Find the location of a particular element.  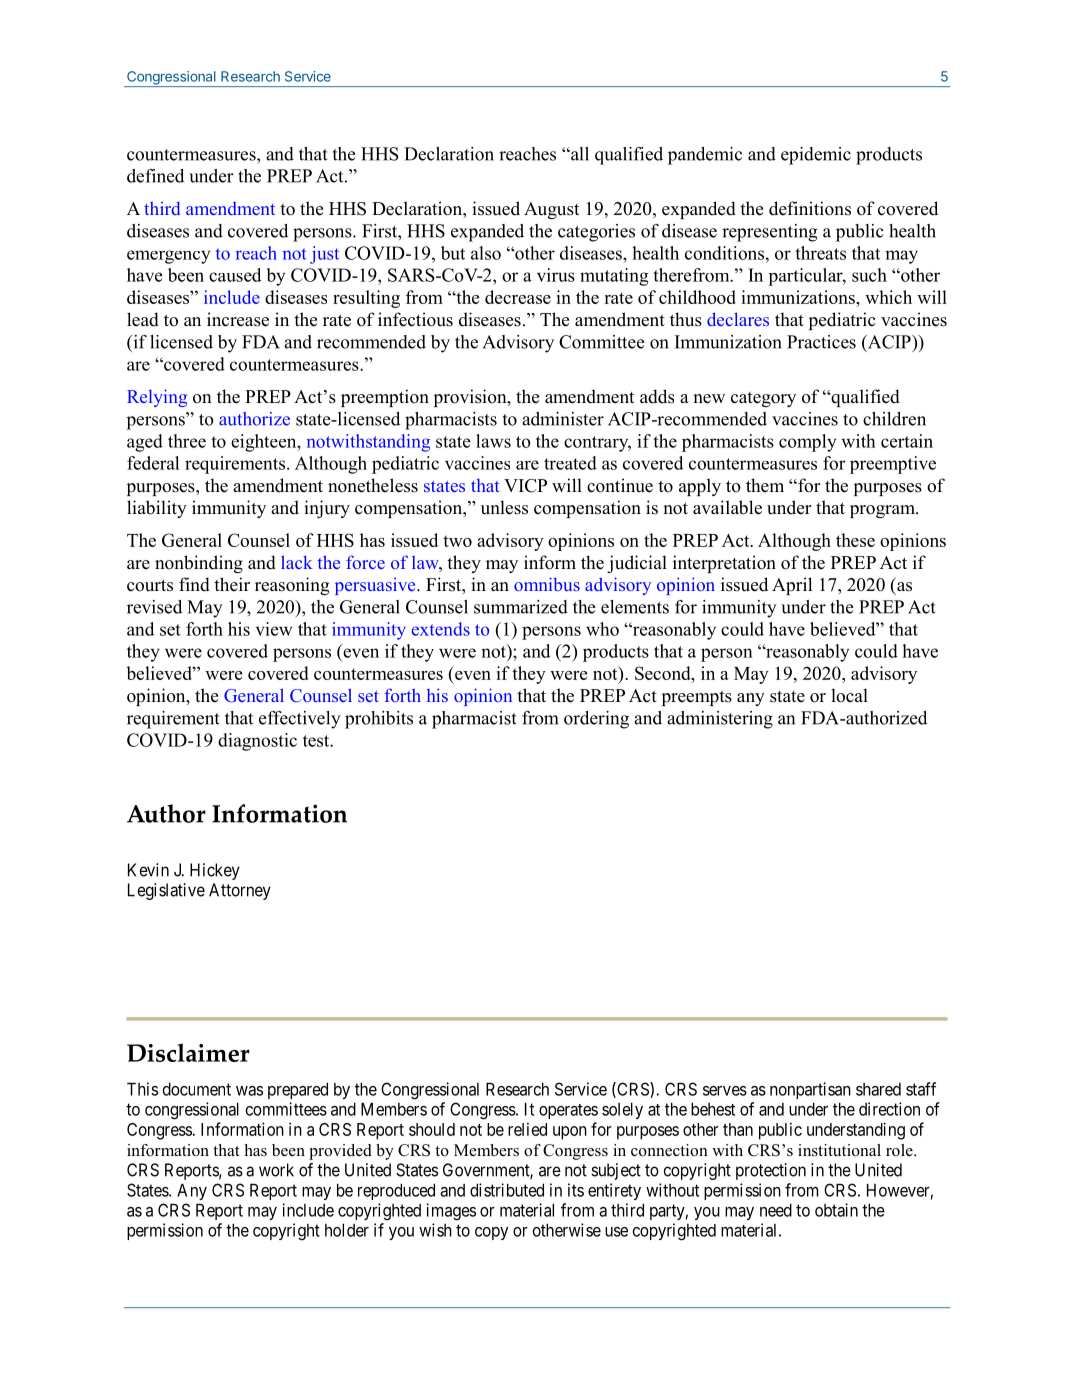

ordering is located at coordinates (596, 720).
